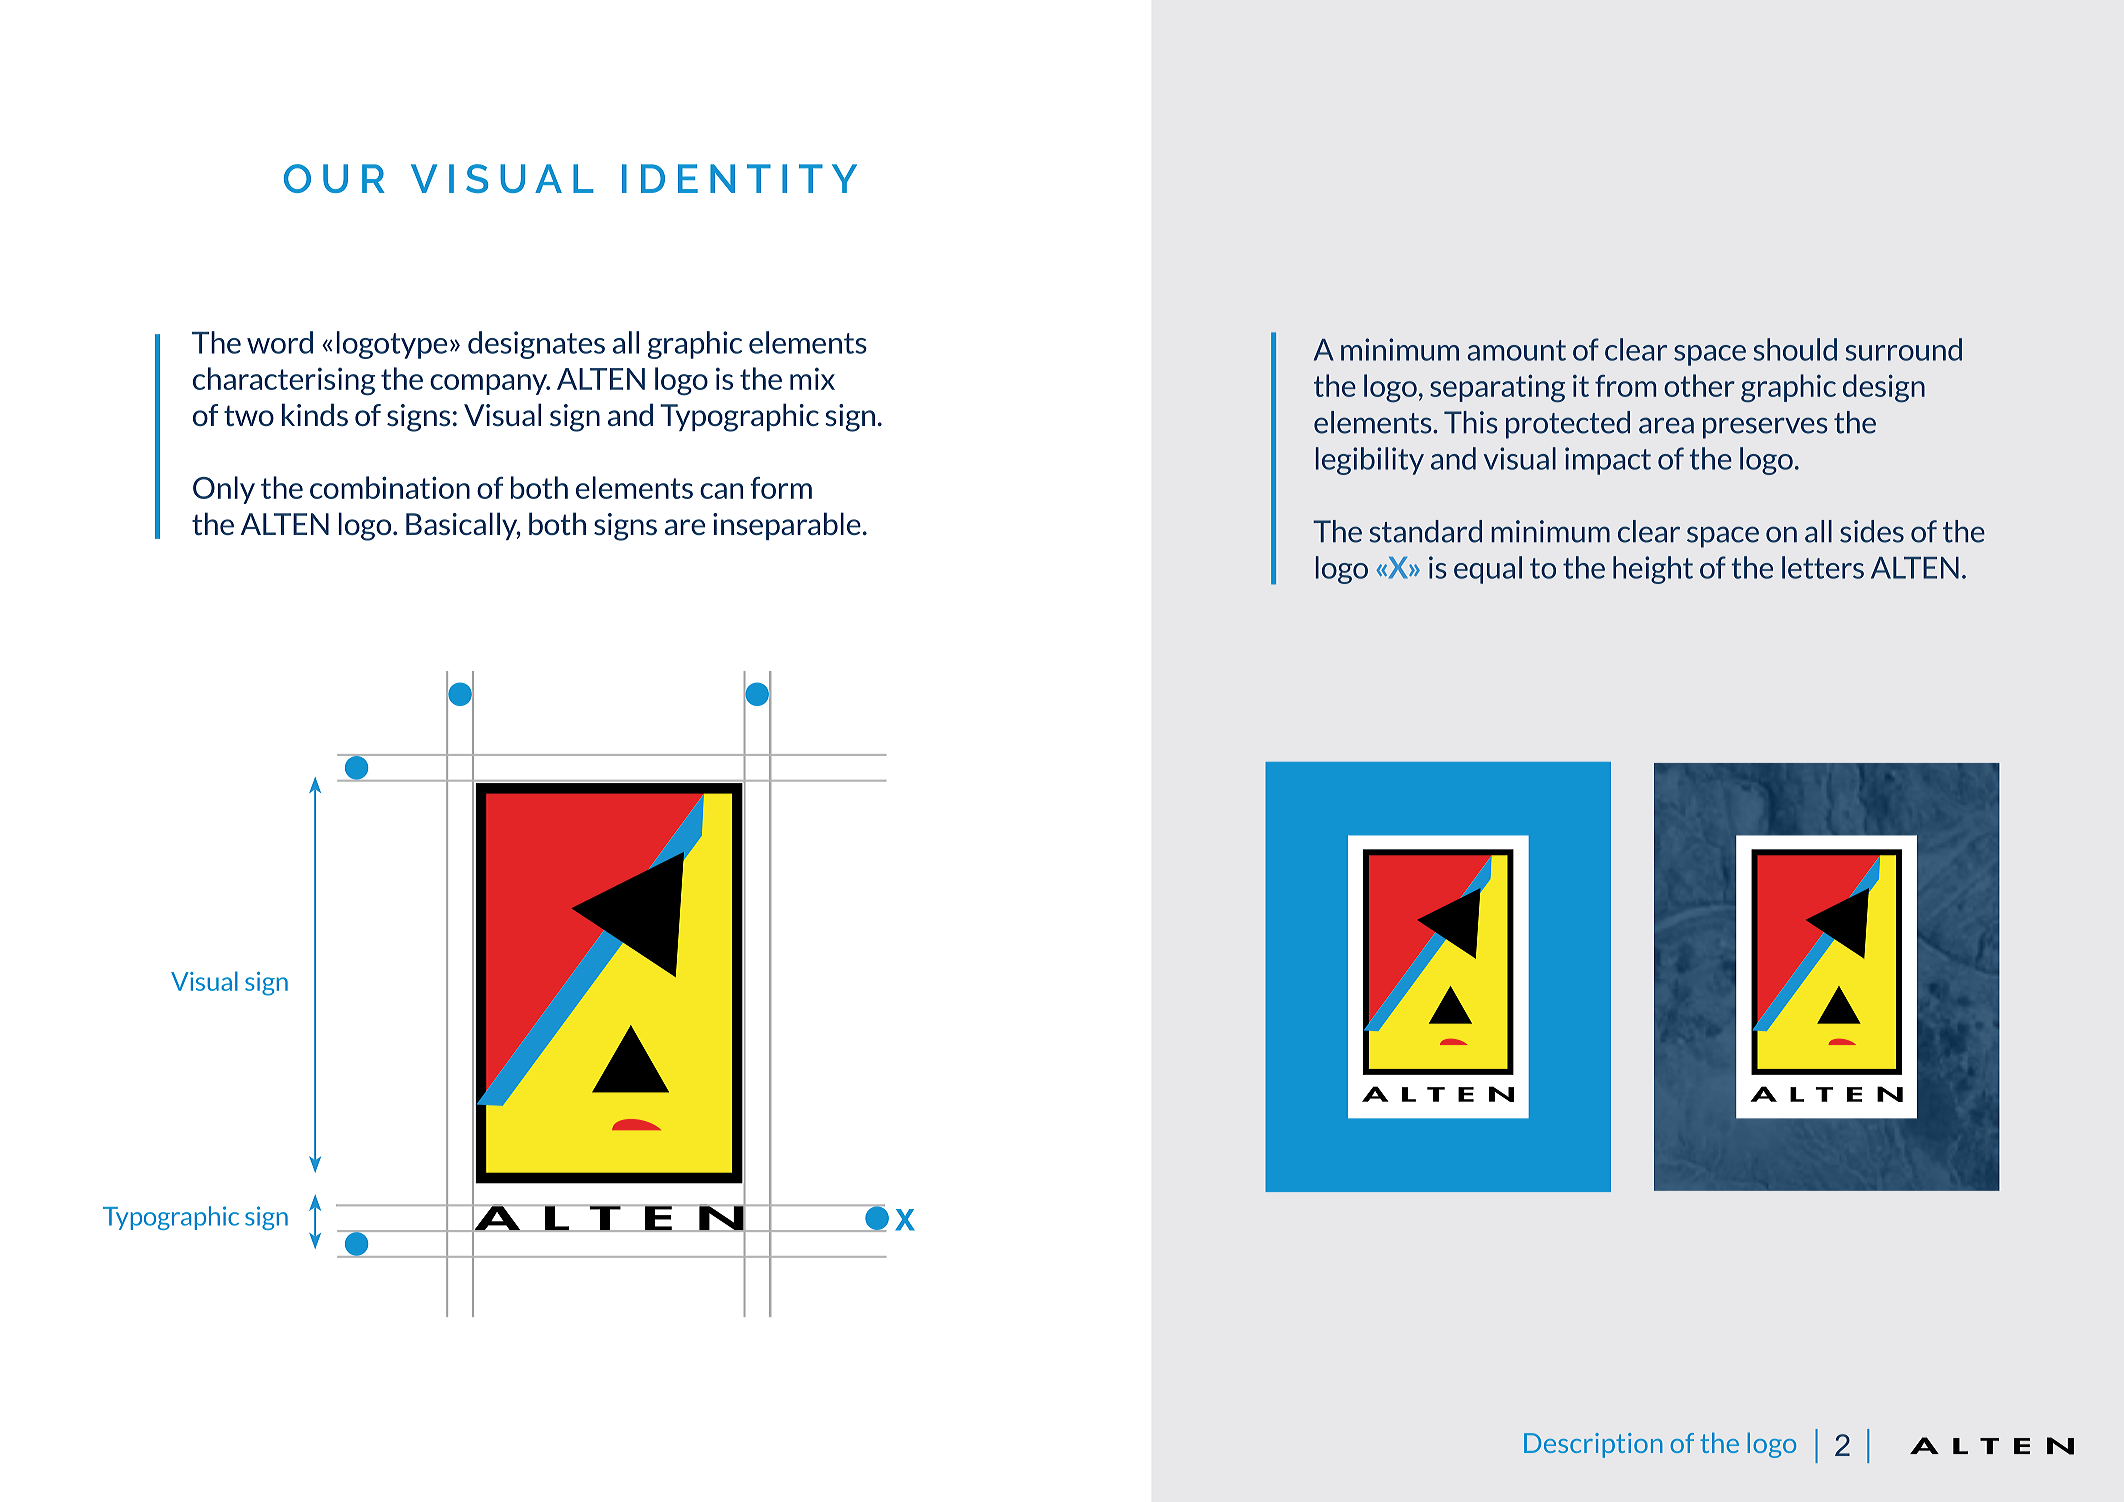 The height and width of the document is (1502, 2124). Describe the element at coordinates (334, 178) in the document. I see `OUR` at that location.
